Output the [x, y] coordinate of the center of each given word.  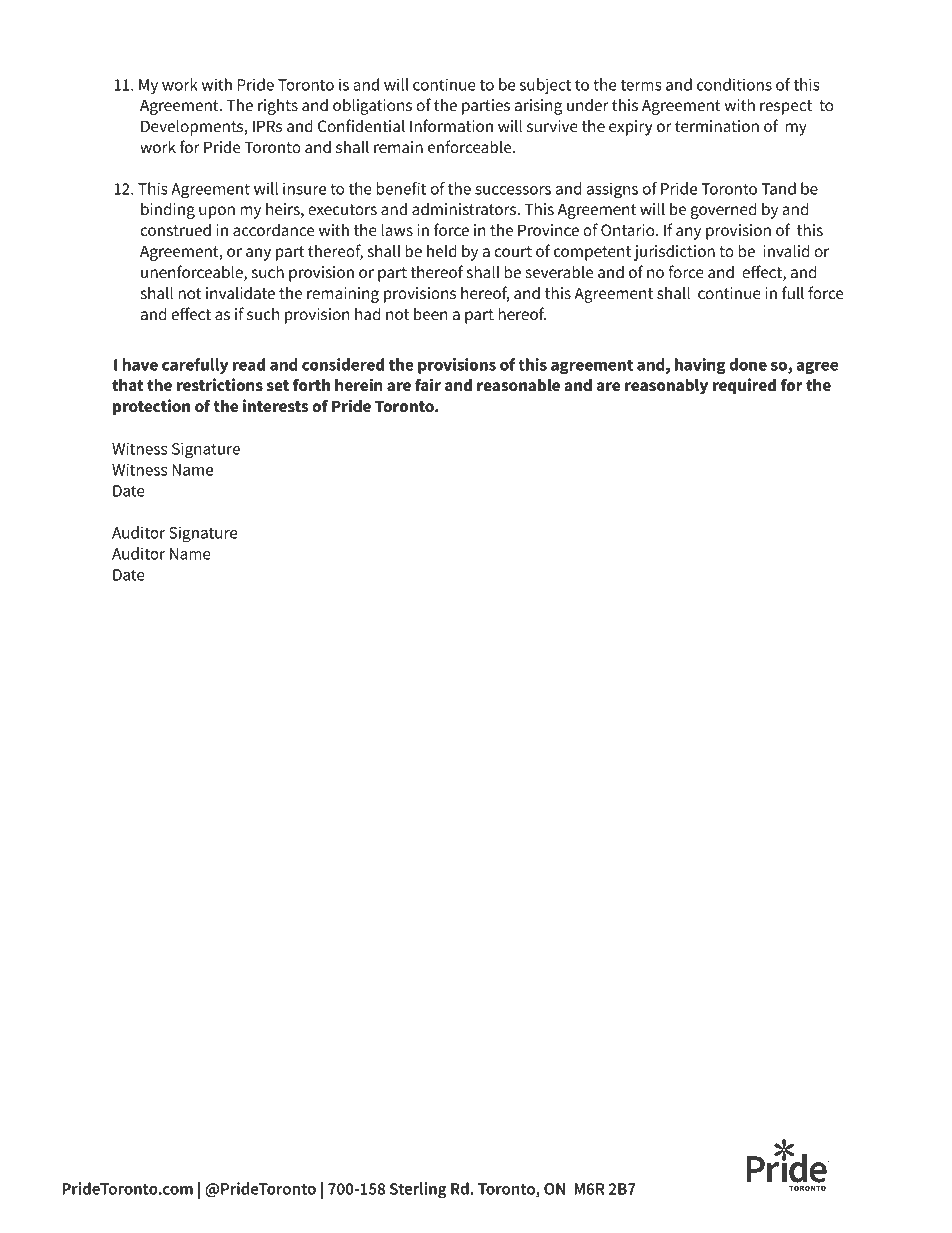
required [744, 386]
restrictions [220, 385]
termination [717, 126]
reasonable [518, 385]
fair [428, 385]
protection [151, 407]
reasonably [666, 387]
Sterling [418, 1190]
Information [451, 126]
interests [275, 406]
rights [278, 106]
